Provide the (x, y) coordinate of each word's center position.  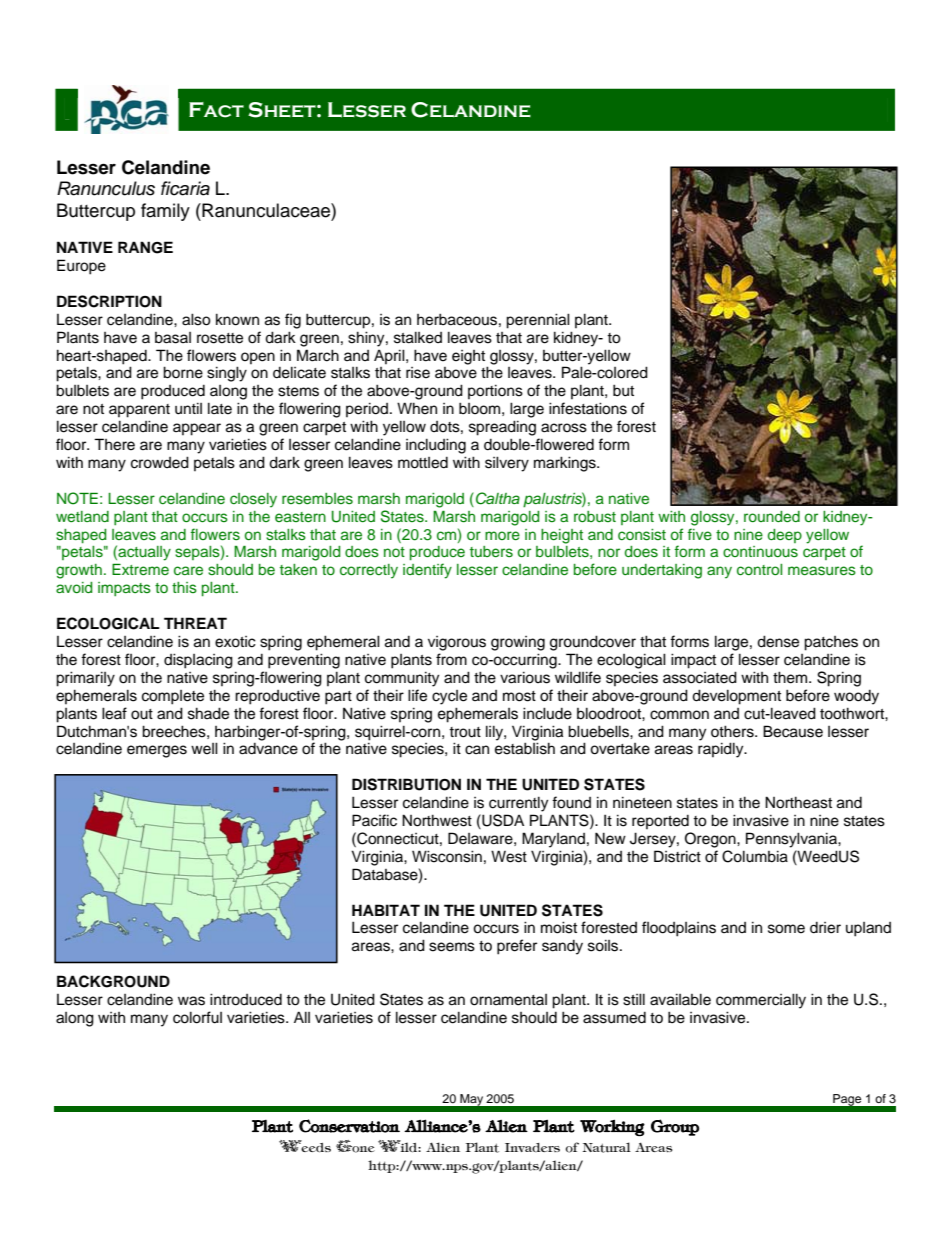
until (188, 408)
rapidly (722, 750)
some (786, 929)
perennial (538, 321)
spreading (502, 428)
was (191, 1001)
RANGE (145, 247)
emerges (157, 751)
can (477, 750)
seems (452, 947)
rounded (772, 516)
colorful (197, 1017)
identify (427, 571)
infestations (588, 408)
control (759, 570)
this (184, 587)
